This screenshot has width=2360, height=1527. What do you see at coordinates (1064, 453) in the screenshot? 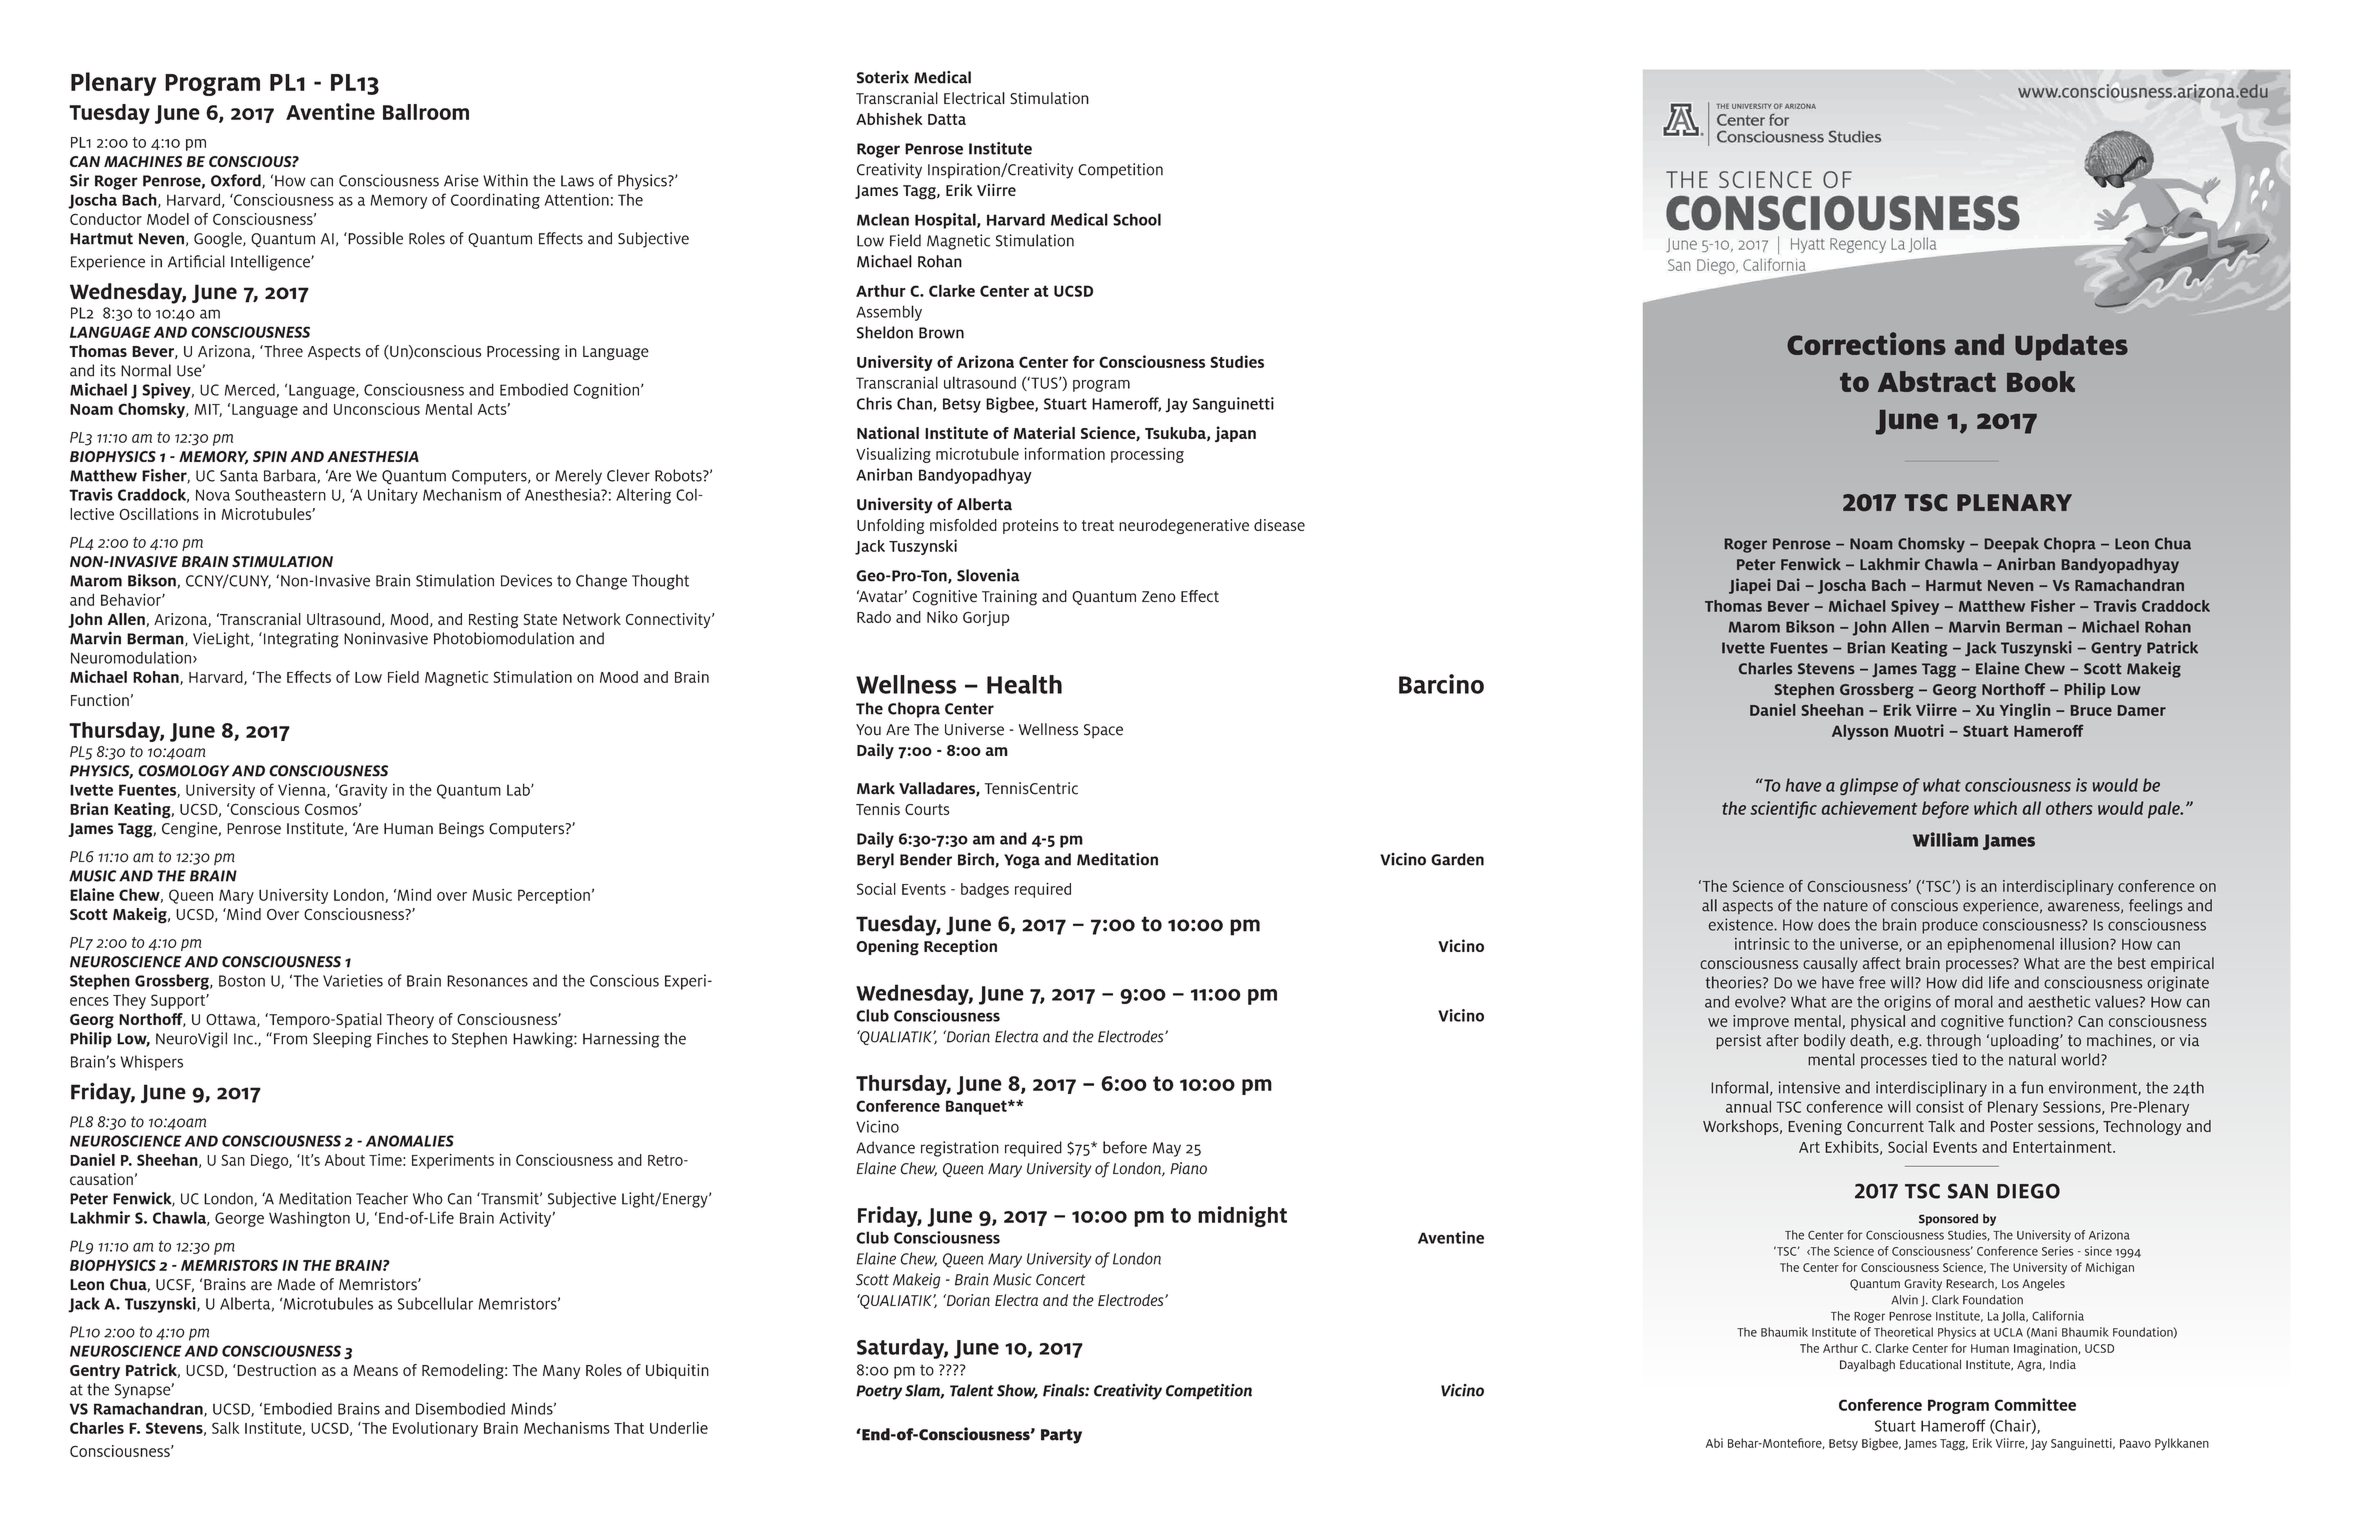
I see `information` at bounding box center [1064, 453].
